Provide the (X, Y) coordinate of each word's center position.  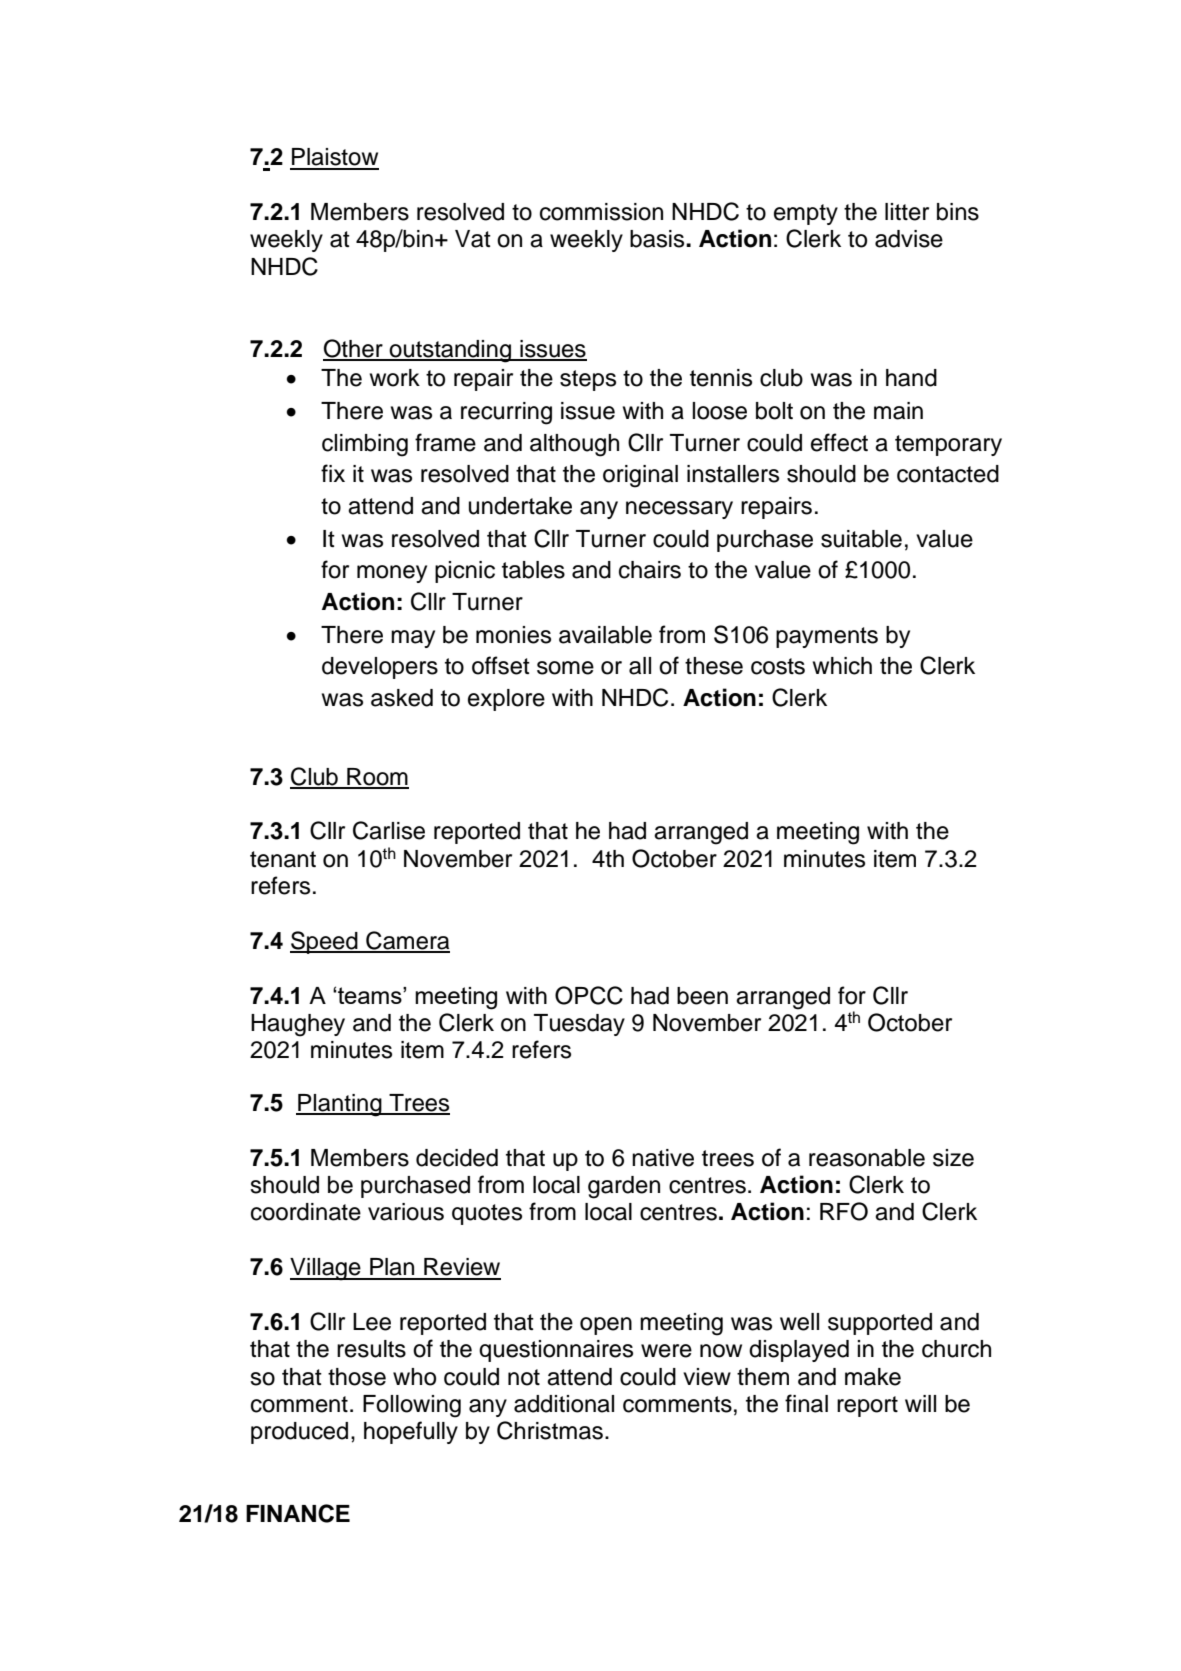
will (920, 1403)
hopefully (411, 1432)
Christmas (550, 1430)
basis (658, 239)
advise (909, 239)
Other (354, 349)
